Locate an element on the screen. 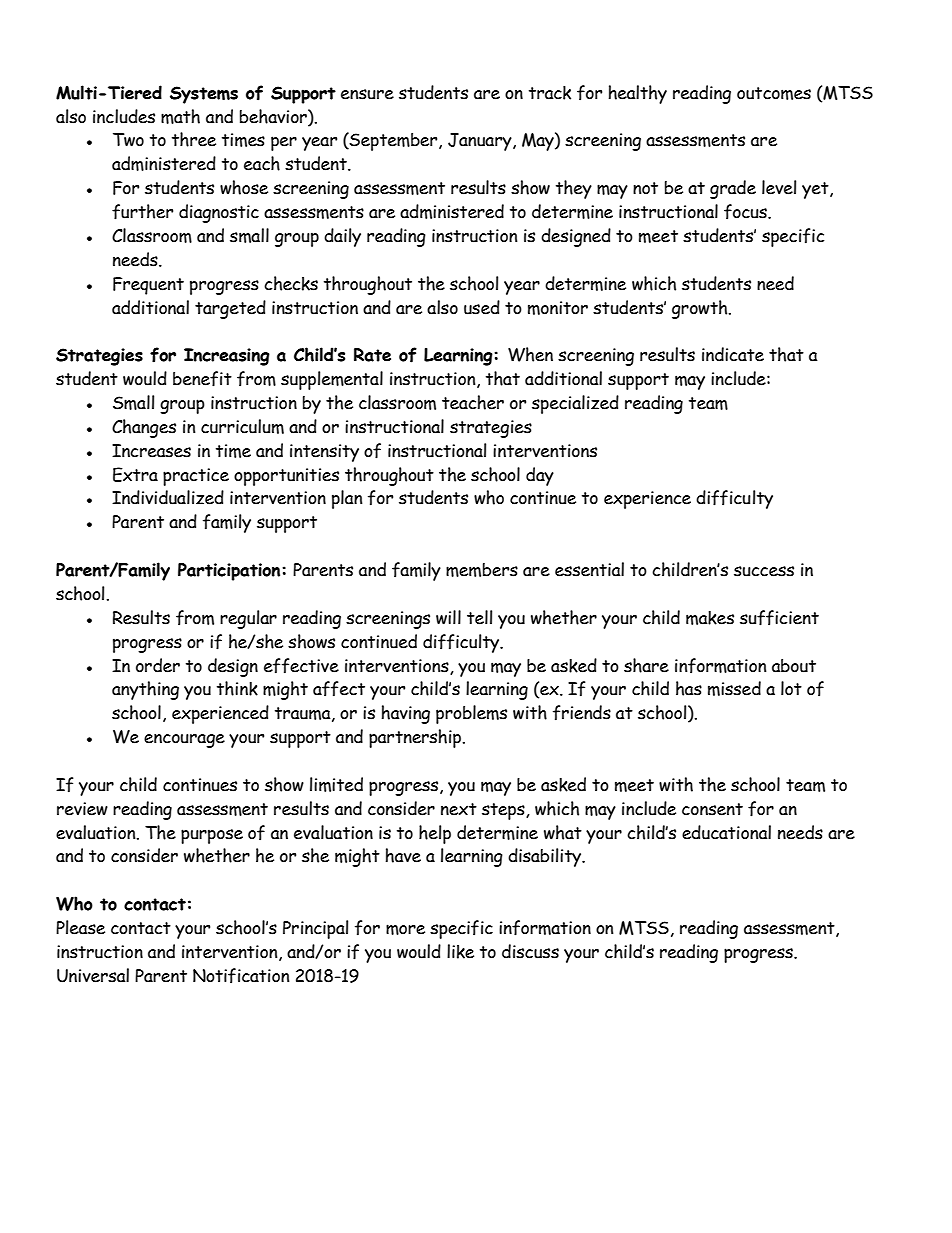 Image resolution: width=952 pixels, height=1233 pixels. missed is located at coordinates (734, 688).
